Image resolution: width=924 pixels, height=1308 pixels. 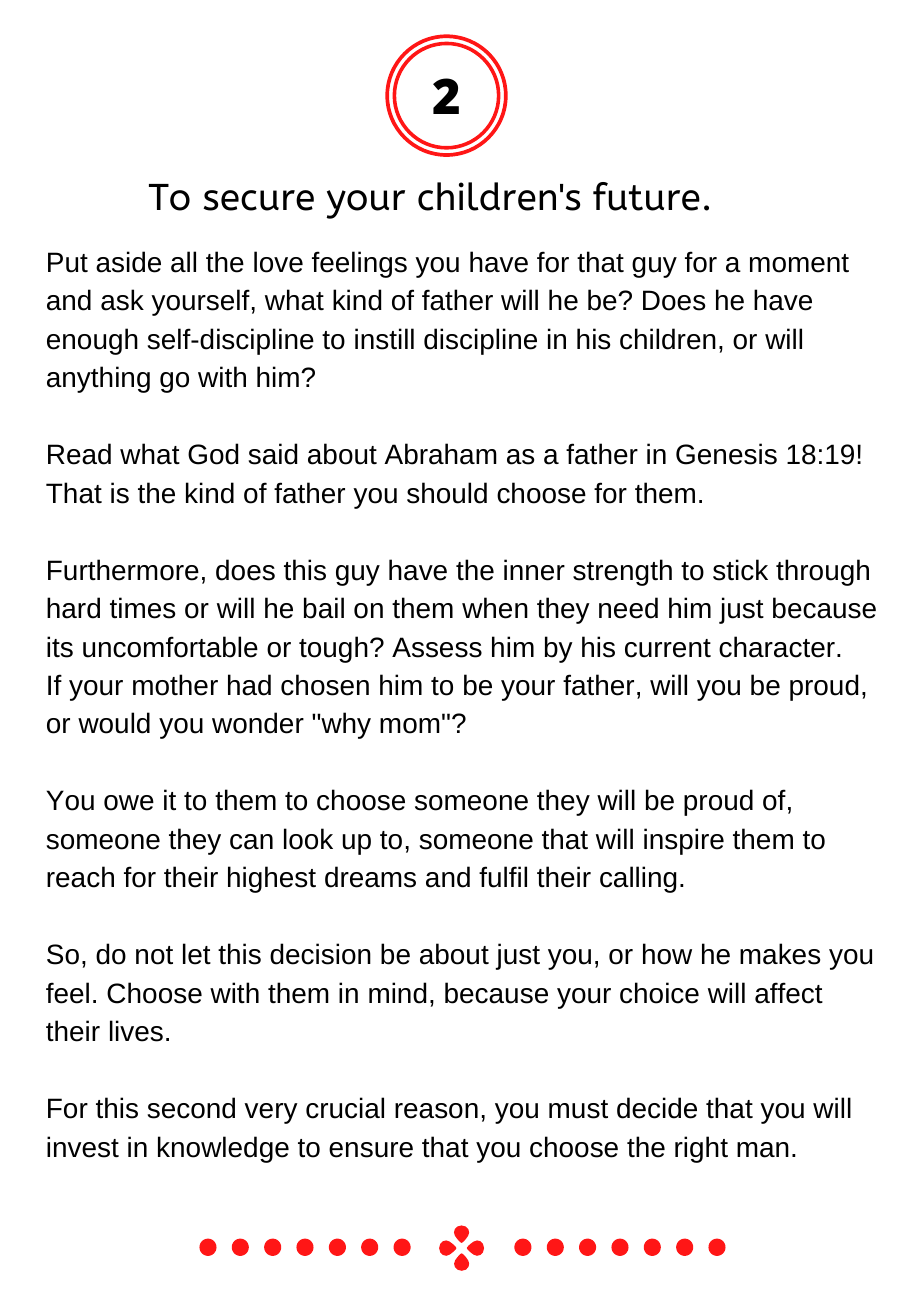 What do you see at coordinates (278, 262) in the page?
I see `love` at bounding box center [278, 262].
